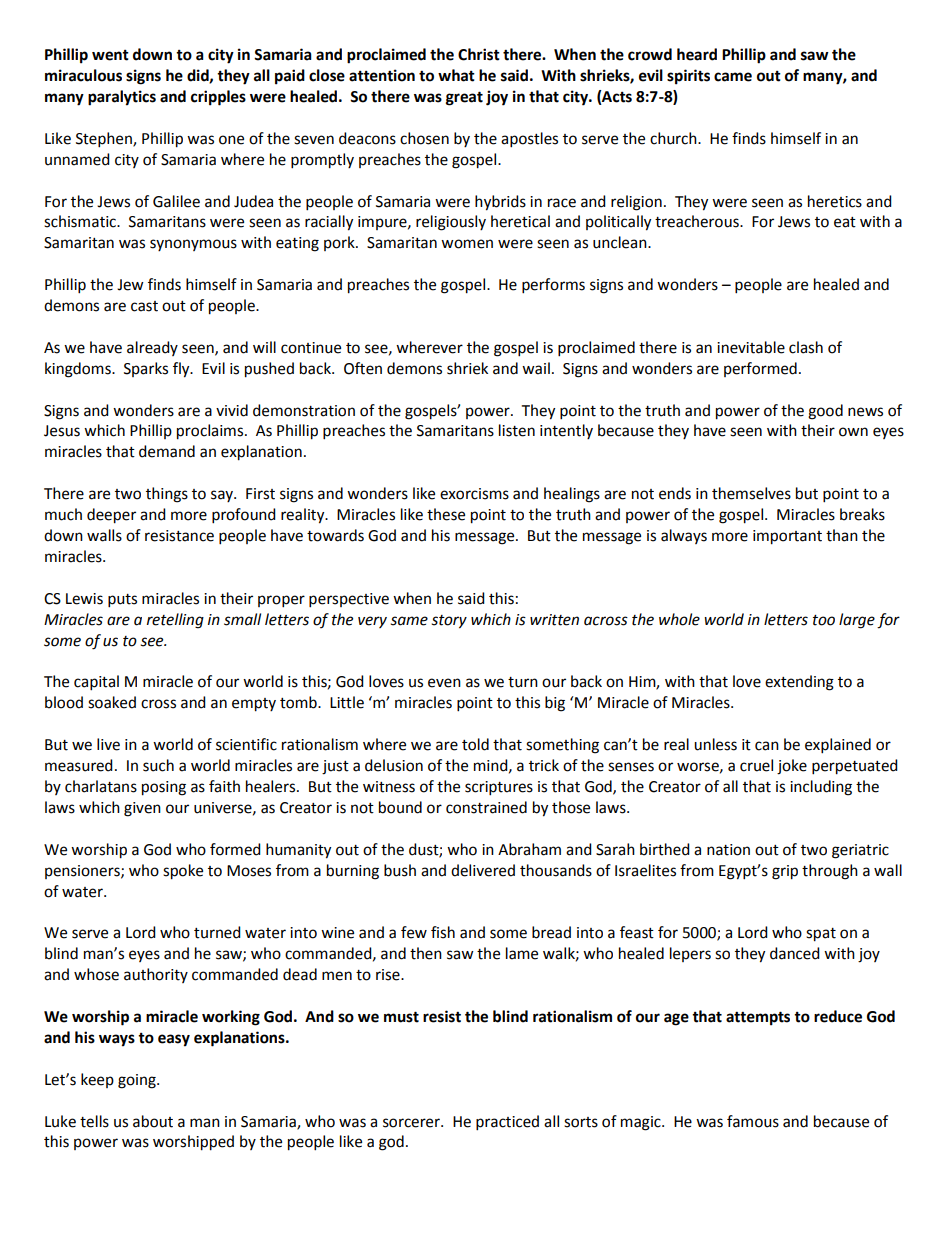 Image resolution: width=952 pixels, height=1233 pixels. What do you see at coordinates (486, 807) in the page?
I see `constrained` at bounding box center [486, 807].
